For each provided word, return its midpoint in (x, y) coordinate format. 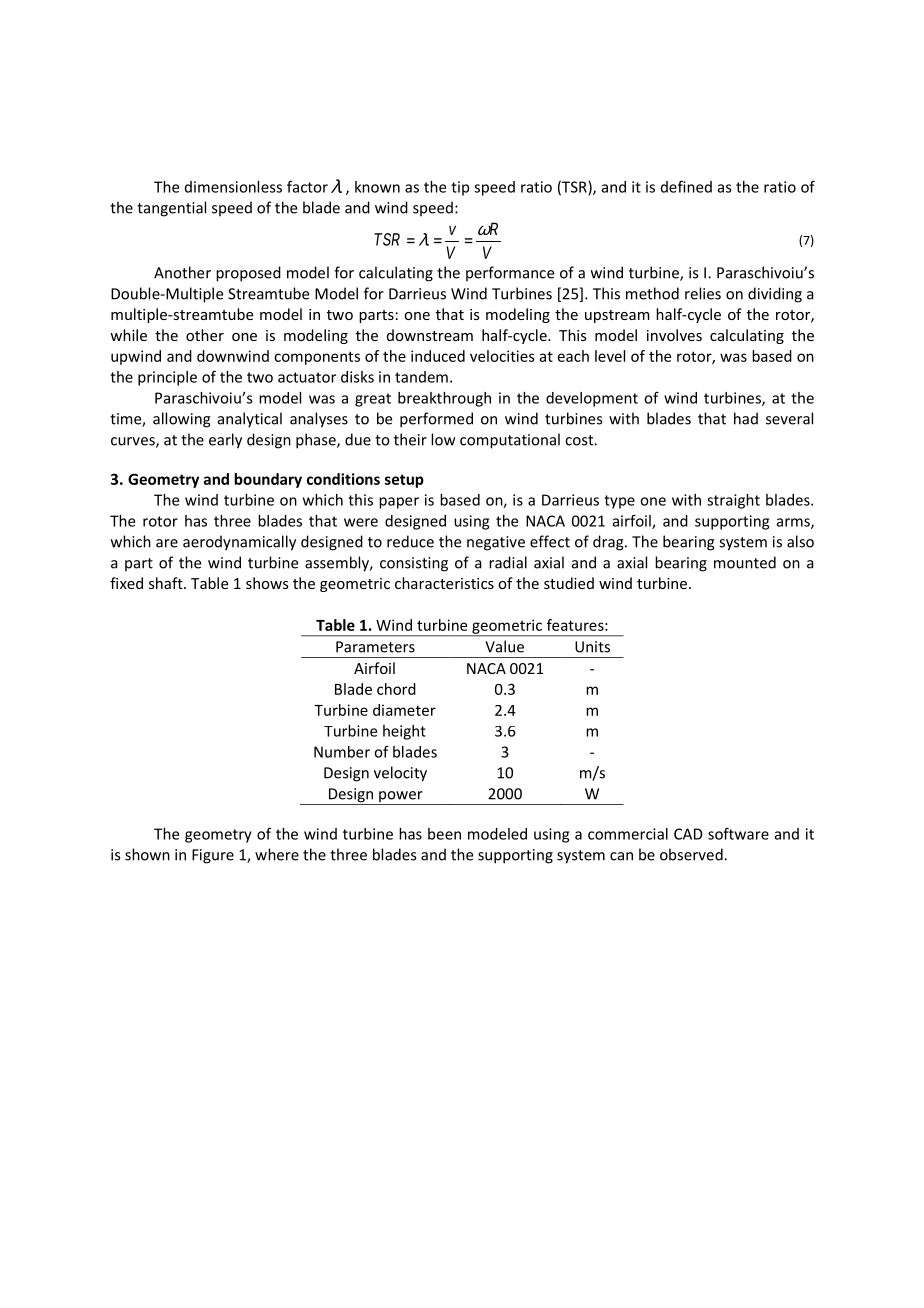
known (377, 187)
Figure (213, 856)
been (444, 834)
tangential (171, 209)
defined (686, 186)
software (738, 833)
